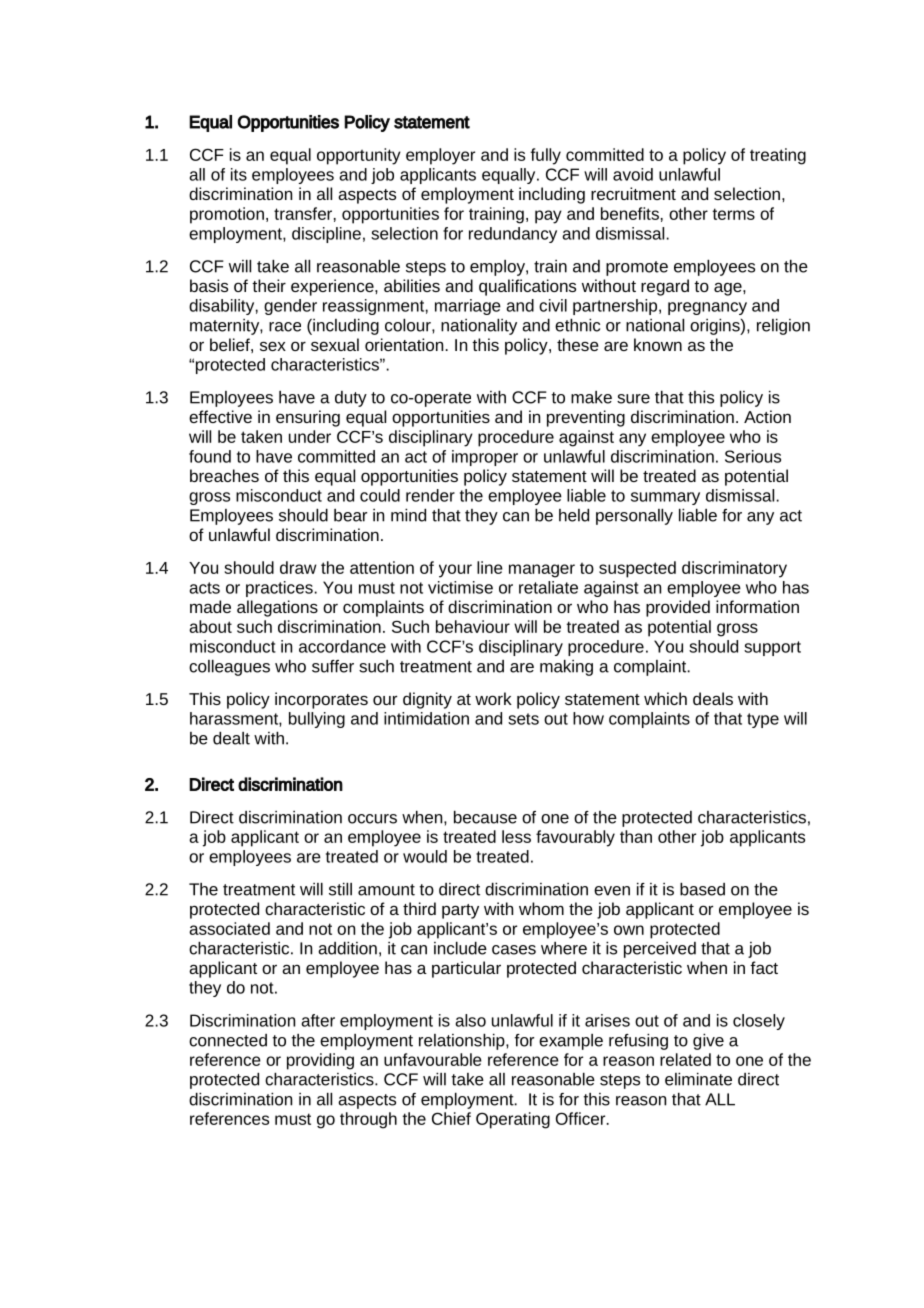  Describe the element at coordinates (473, 626) in the page. I see `behaviour` at that location.
